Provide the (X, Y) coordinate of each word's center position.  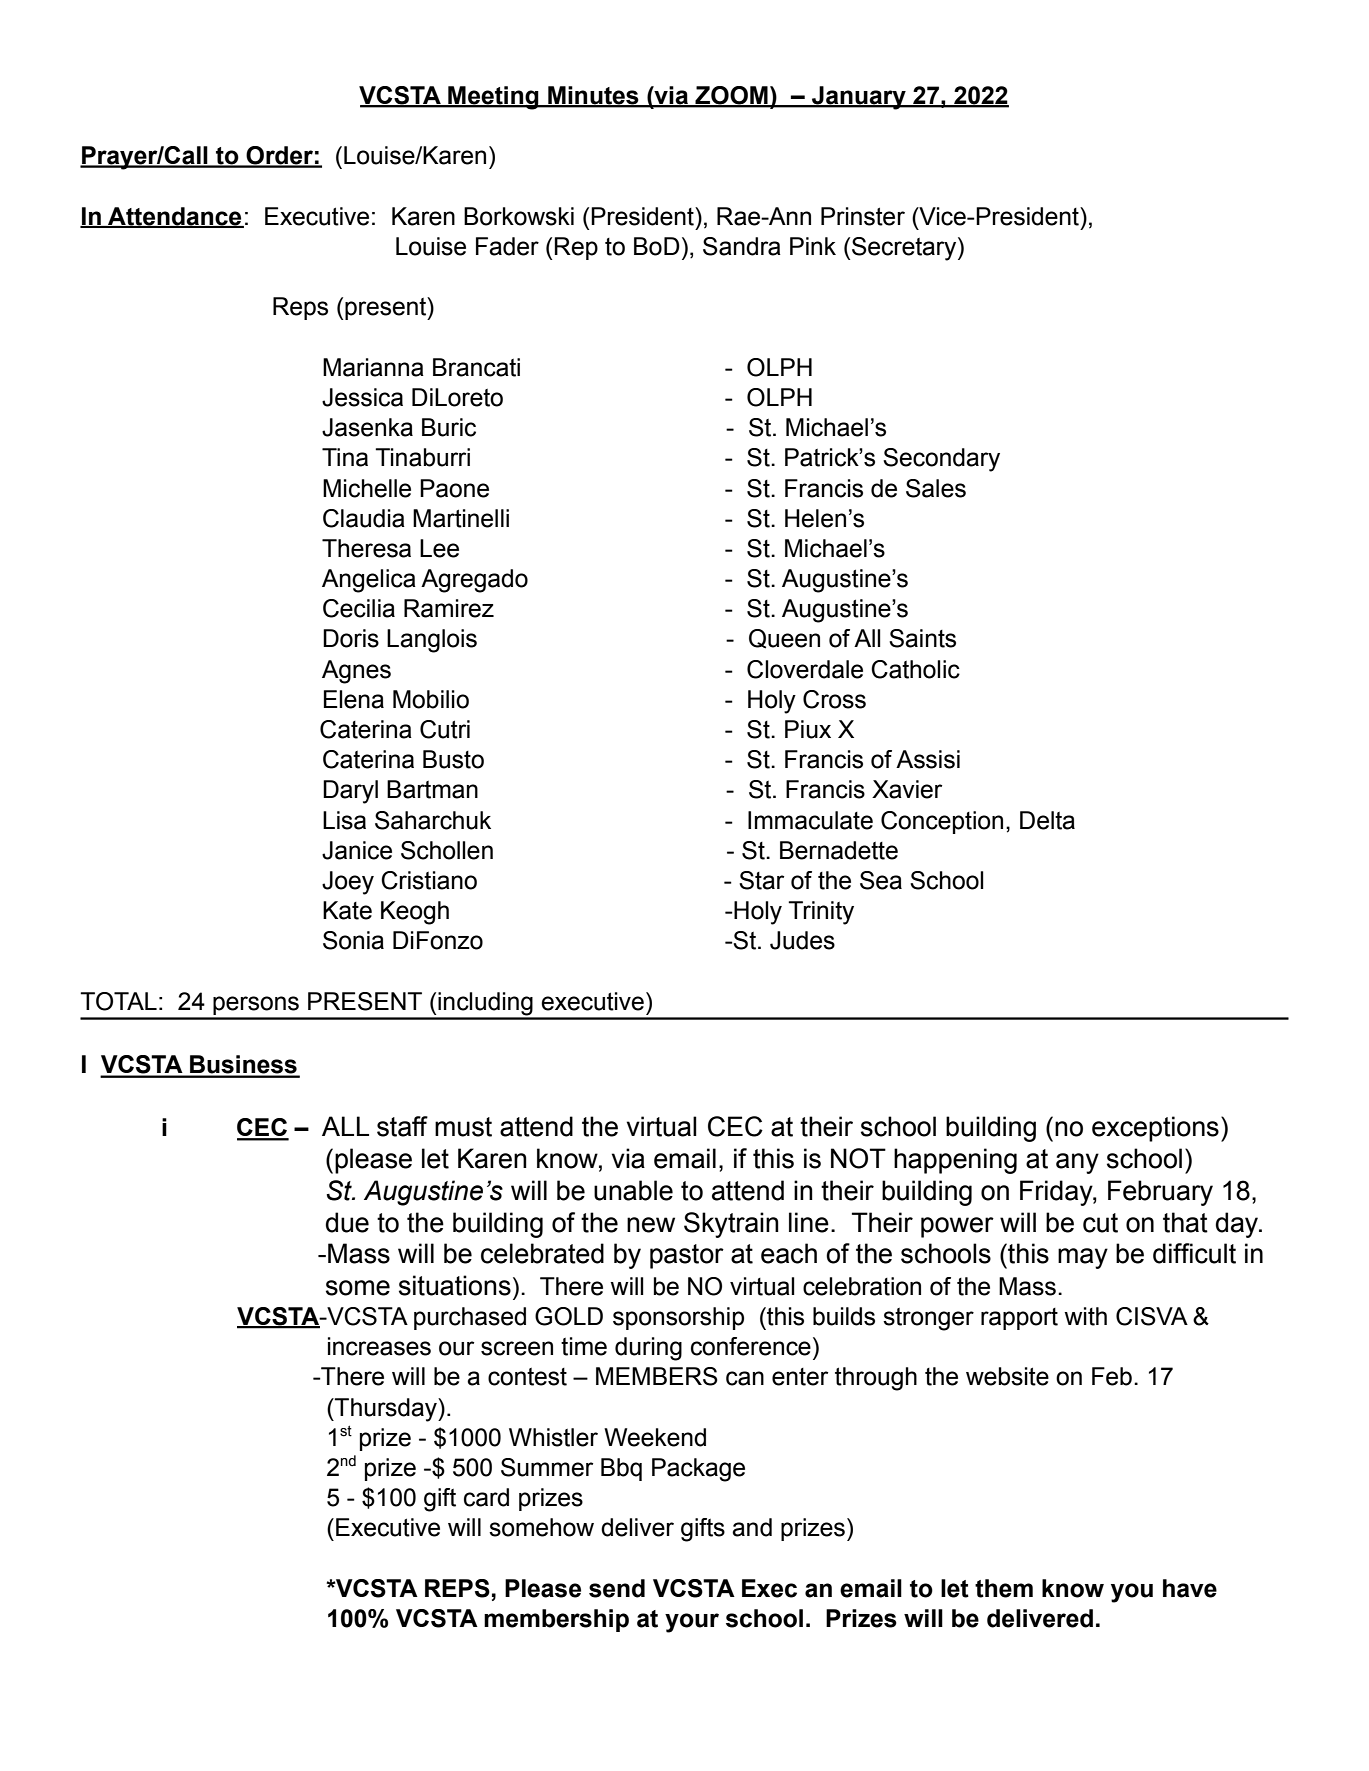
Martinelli (461, 518)
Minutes (593, 96)
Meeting (493, 98)
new (651, 1225)
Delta (1047, 820)
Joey (348, 883)
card (486, 1497)
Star (761, 880)
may (1083, 1258)
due (347, 1222)
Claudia (364, 518)
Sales (936, 488)
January (859, 98)
